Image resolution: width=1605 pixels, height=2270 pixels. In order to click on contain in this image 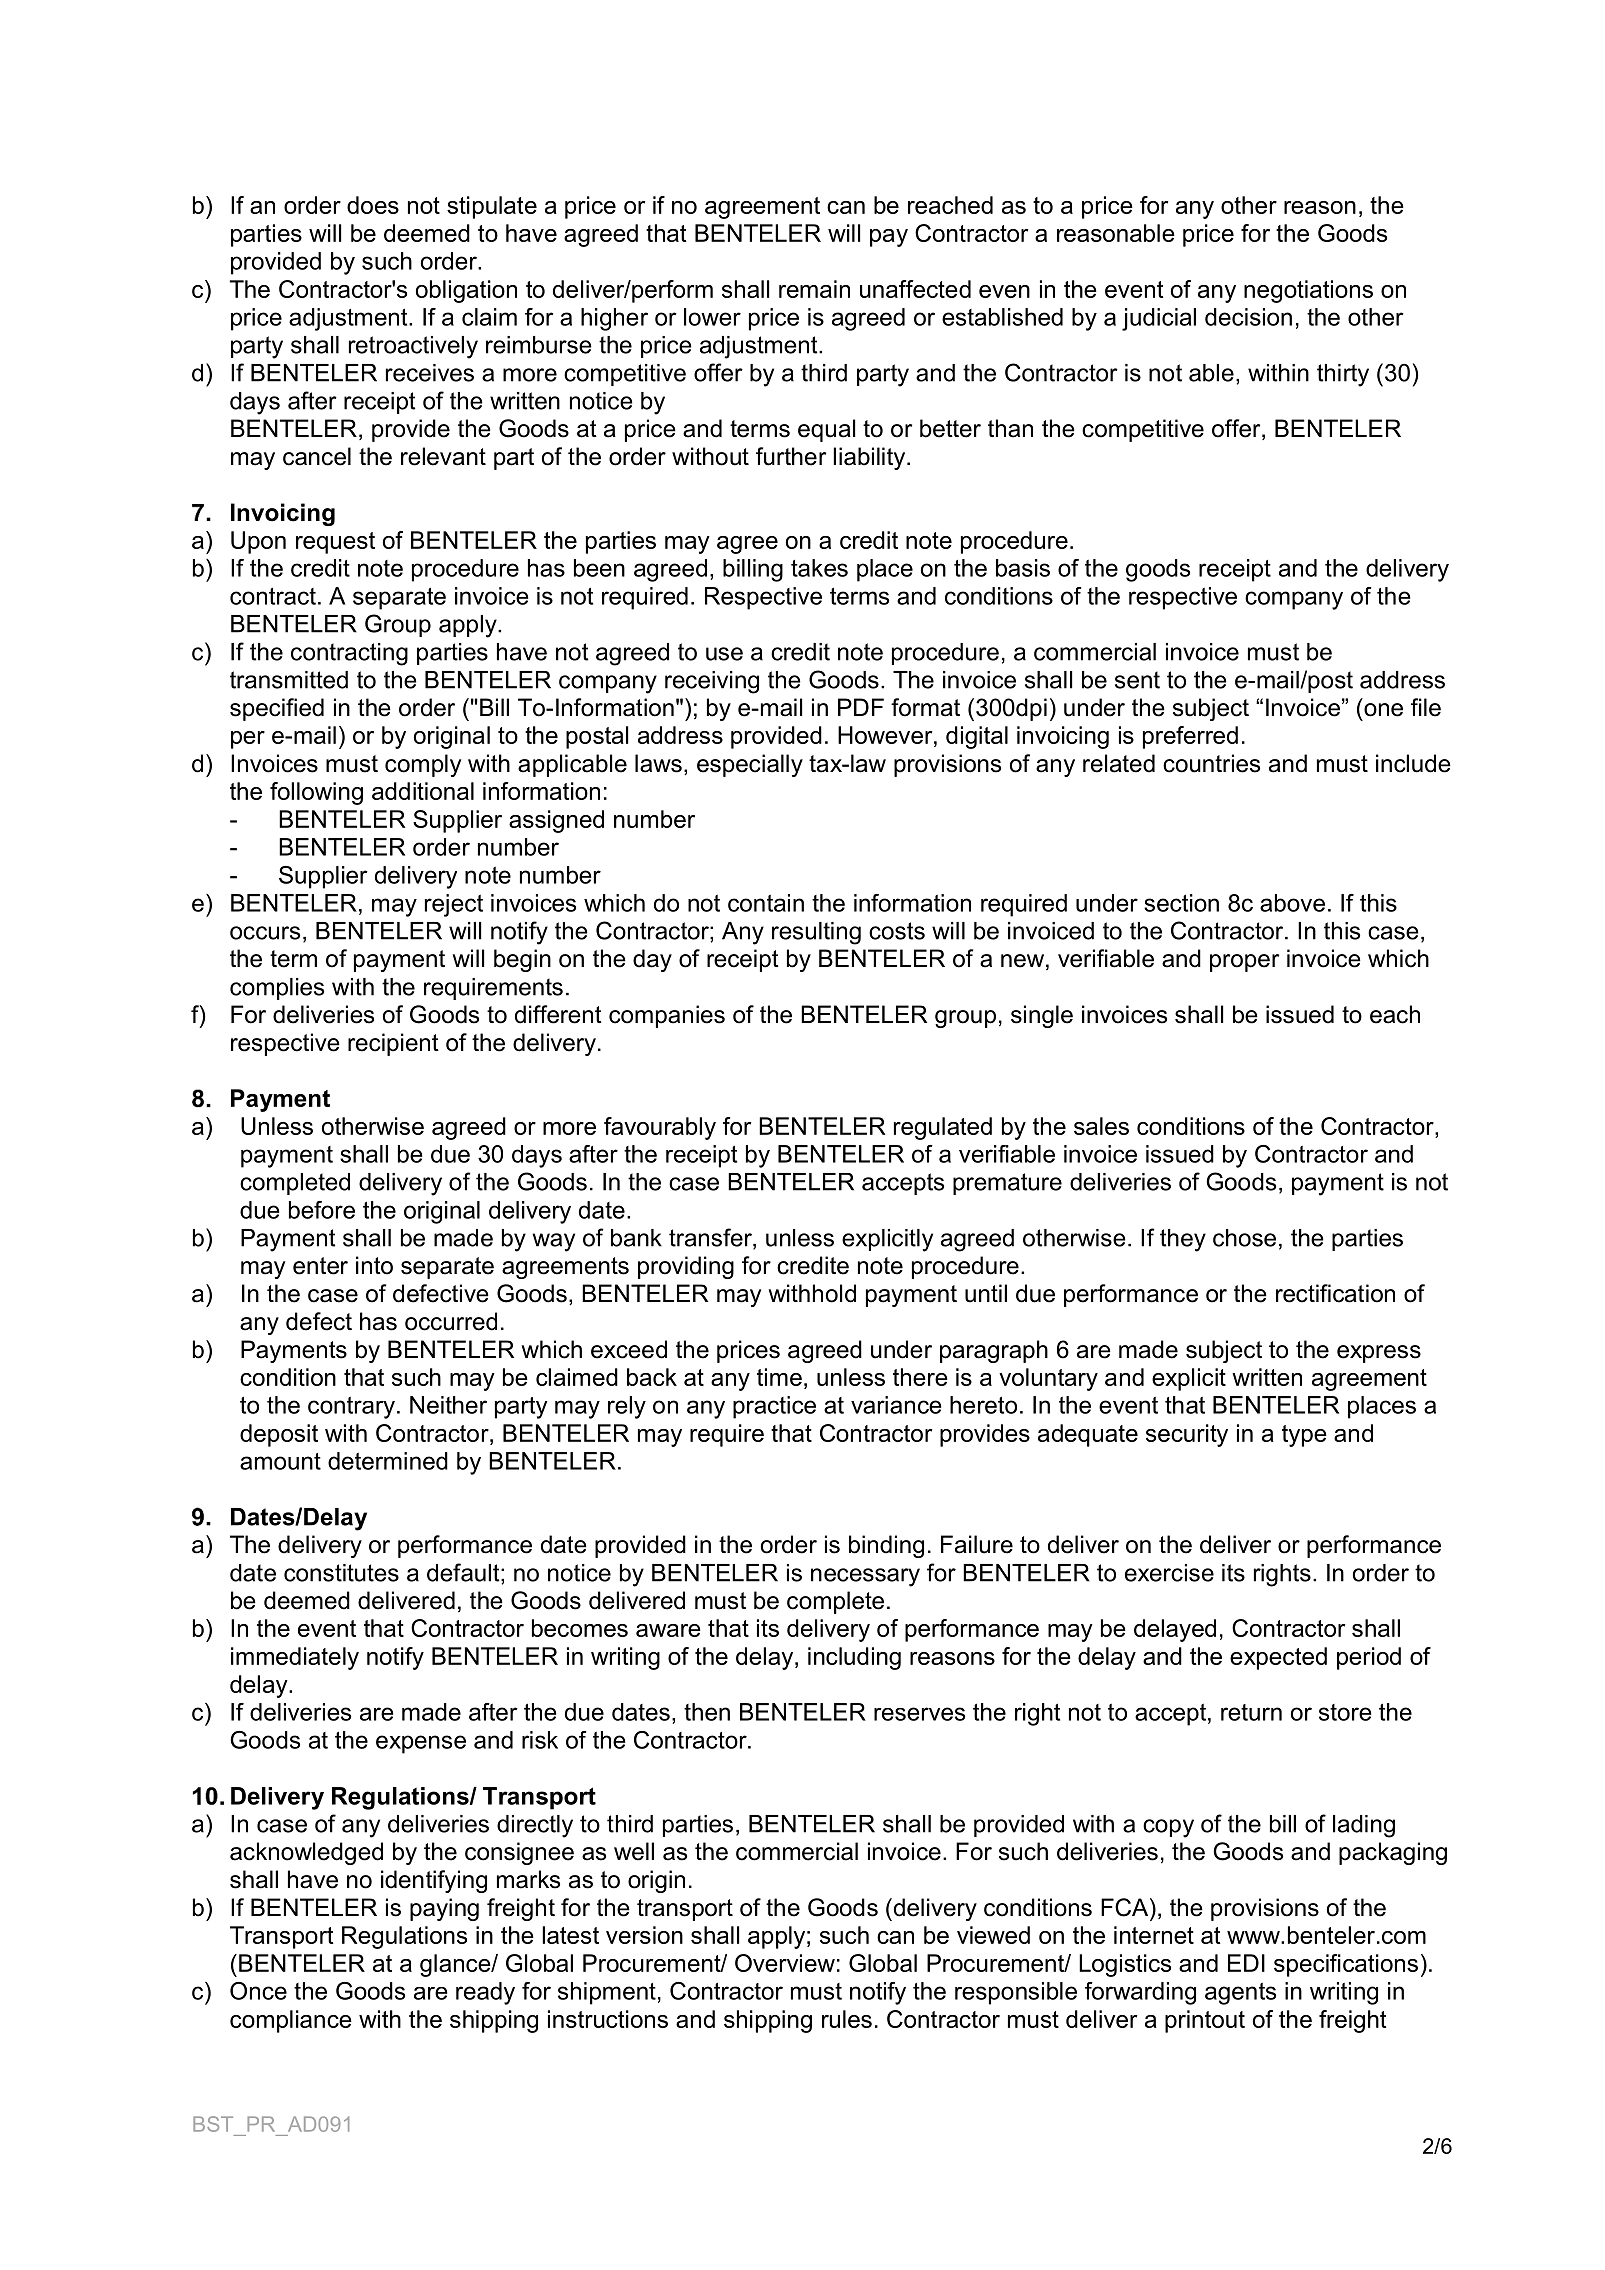, I will do `click(766, 903)`.
